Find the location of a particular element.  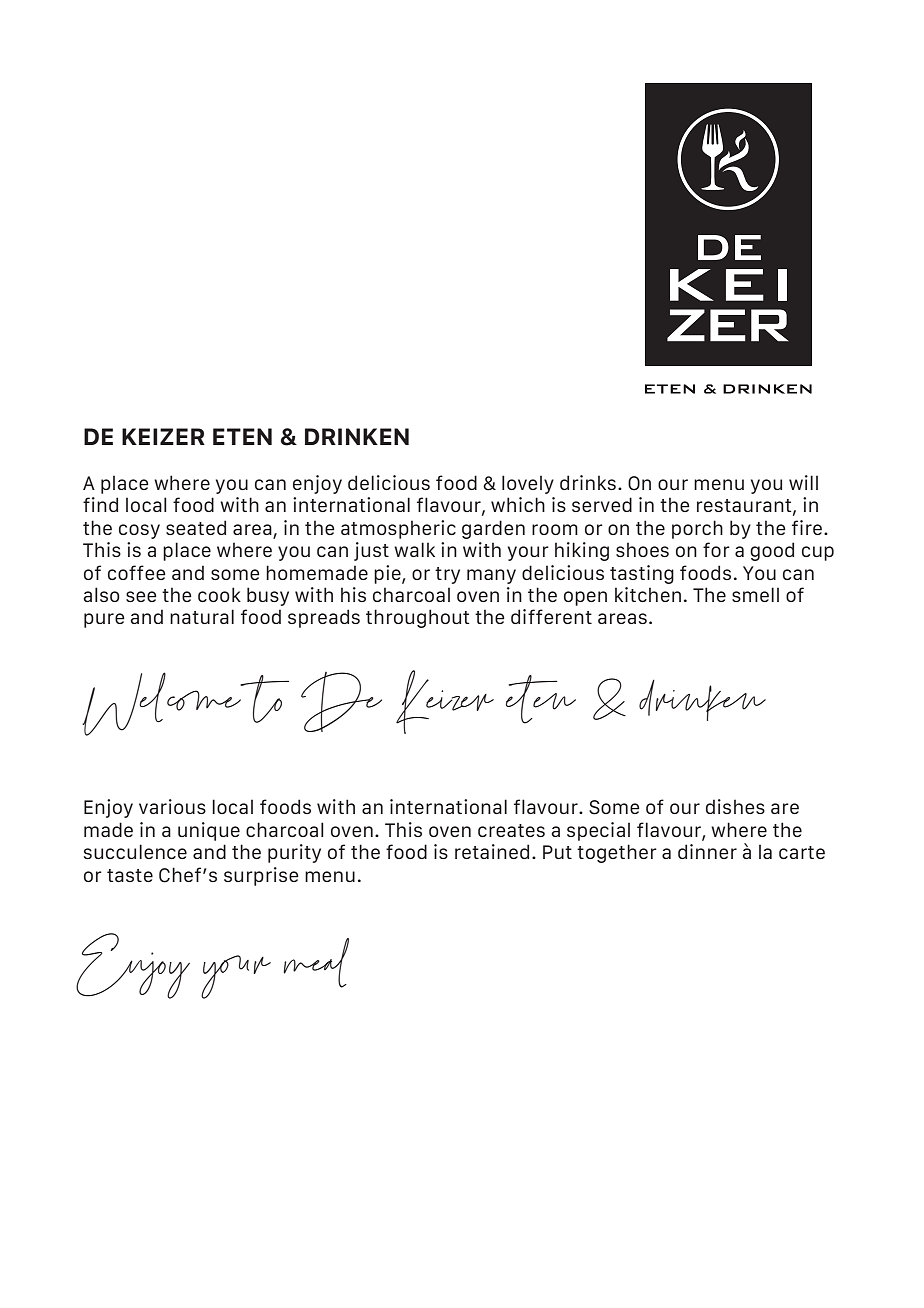

natural is located at coordinates (202, 616).
